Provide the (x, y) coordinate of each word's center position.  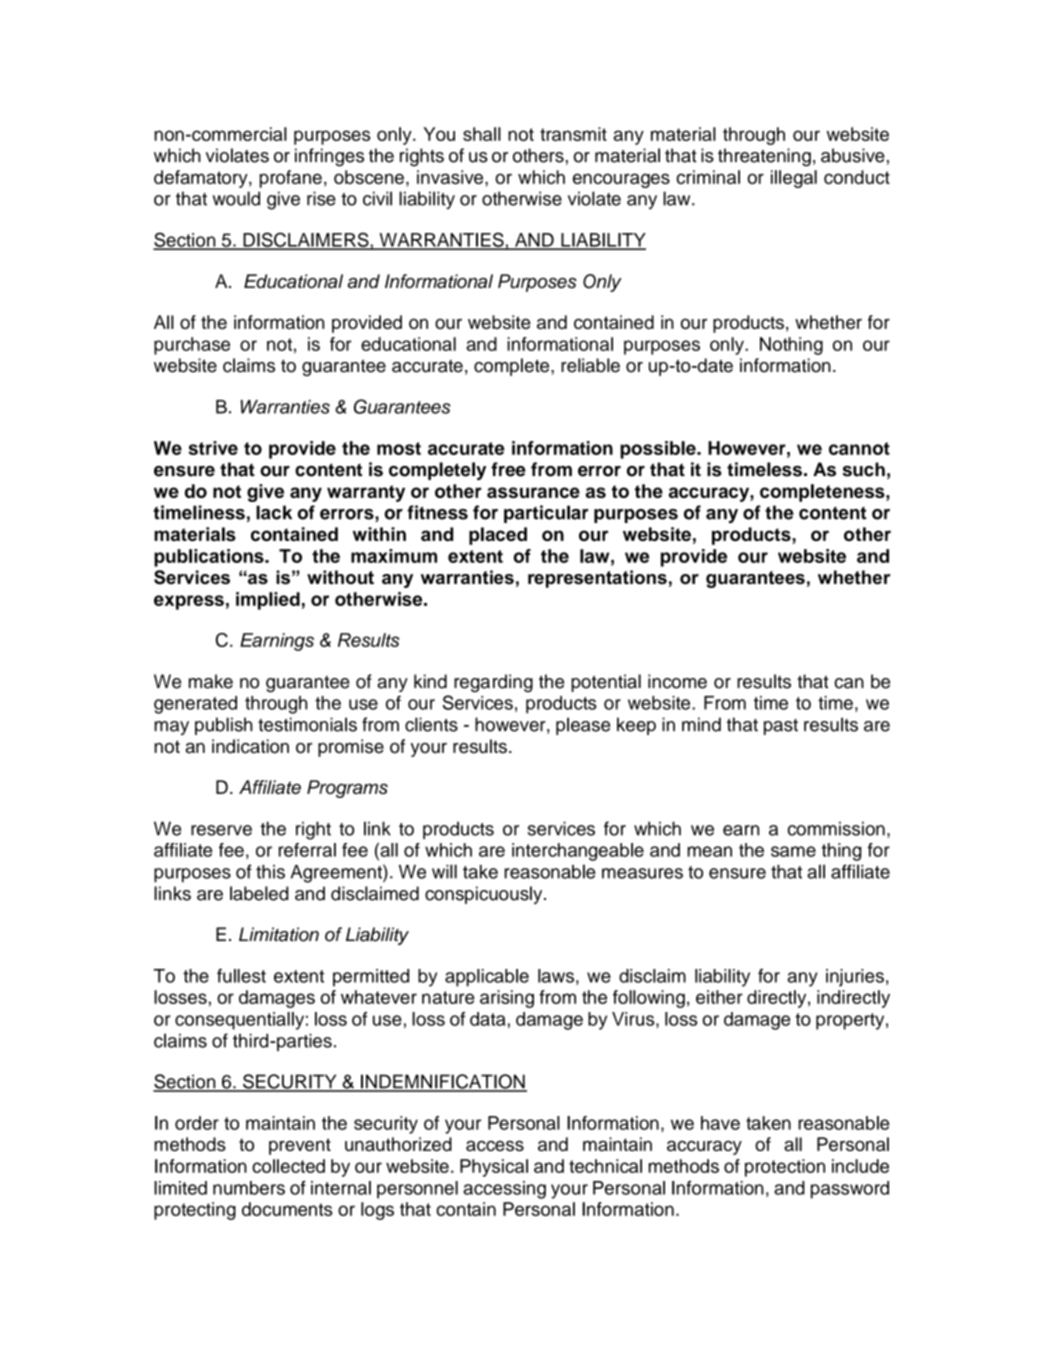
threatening (764, 157)
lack (274, 512)
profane (291, 179)
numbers (249, 1188)
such (863, 469)
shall (482, 134)
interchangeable (578, 852)
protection (785, 1168)
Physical (494, 1168)
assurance (533, 492)
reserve (221, 830)
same (793, 851)
